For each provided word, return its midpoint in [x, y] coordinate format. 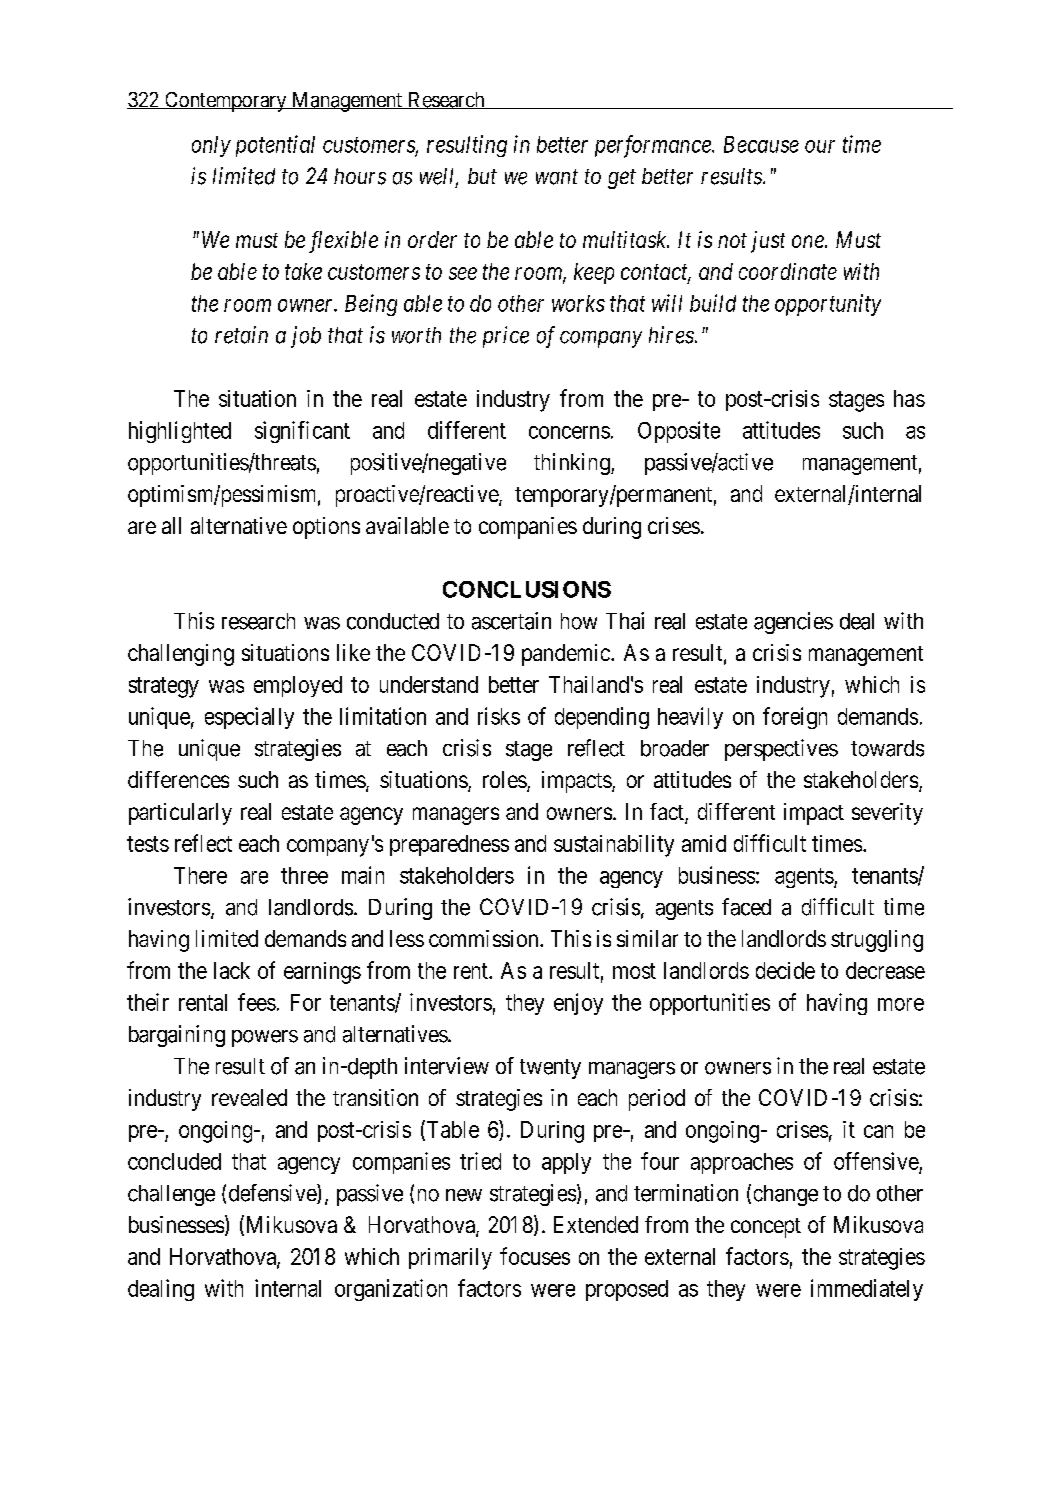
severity [887, 814]
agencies [793, 623]
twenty [550, 1069]
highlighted [180, 432]
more [901, 1004]
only [211, 146]
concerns [569, 432]
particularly [180, 814]
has [909, 398]
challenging [181, 655]
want [557, 177]
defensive [273, 1194]
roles [505, 779]
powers [265, 1038]
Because [761, 144]
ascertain [511, 621]
